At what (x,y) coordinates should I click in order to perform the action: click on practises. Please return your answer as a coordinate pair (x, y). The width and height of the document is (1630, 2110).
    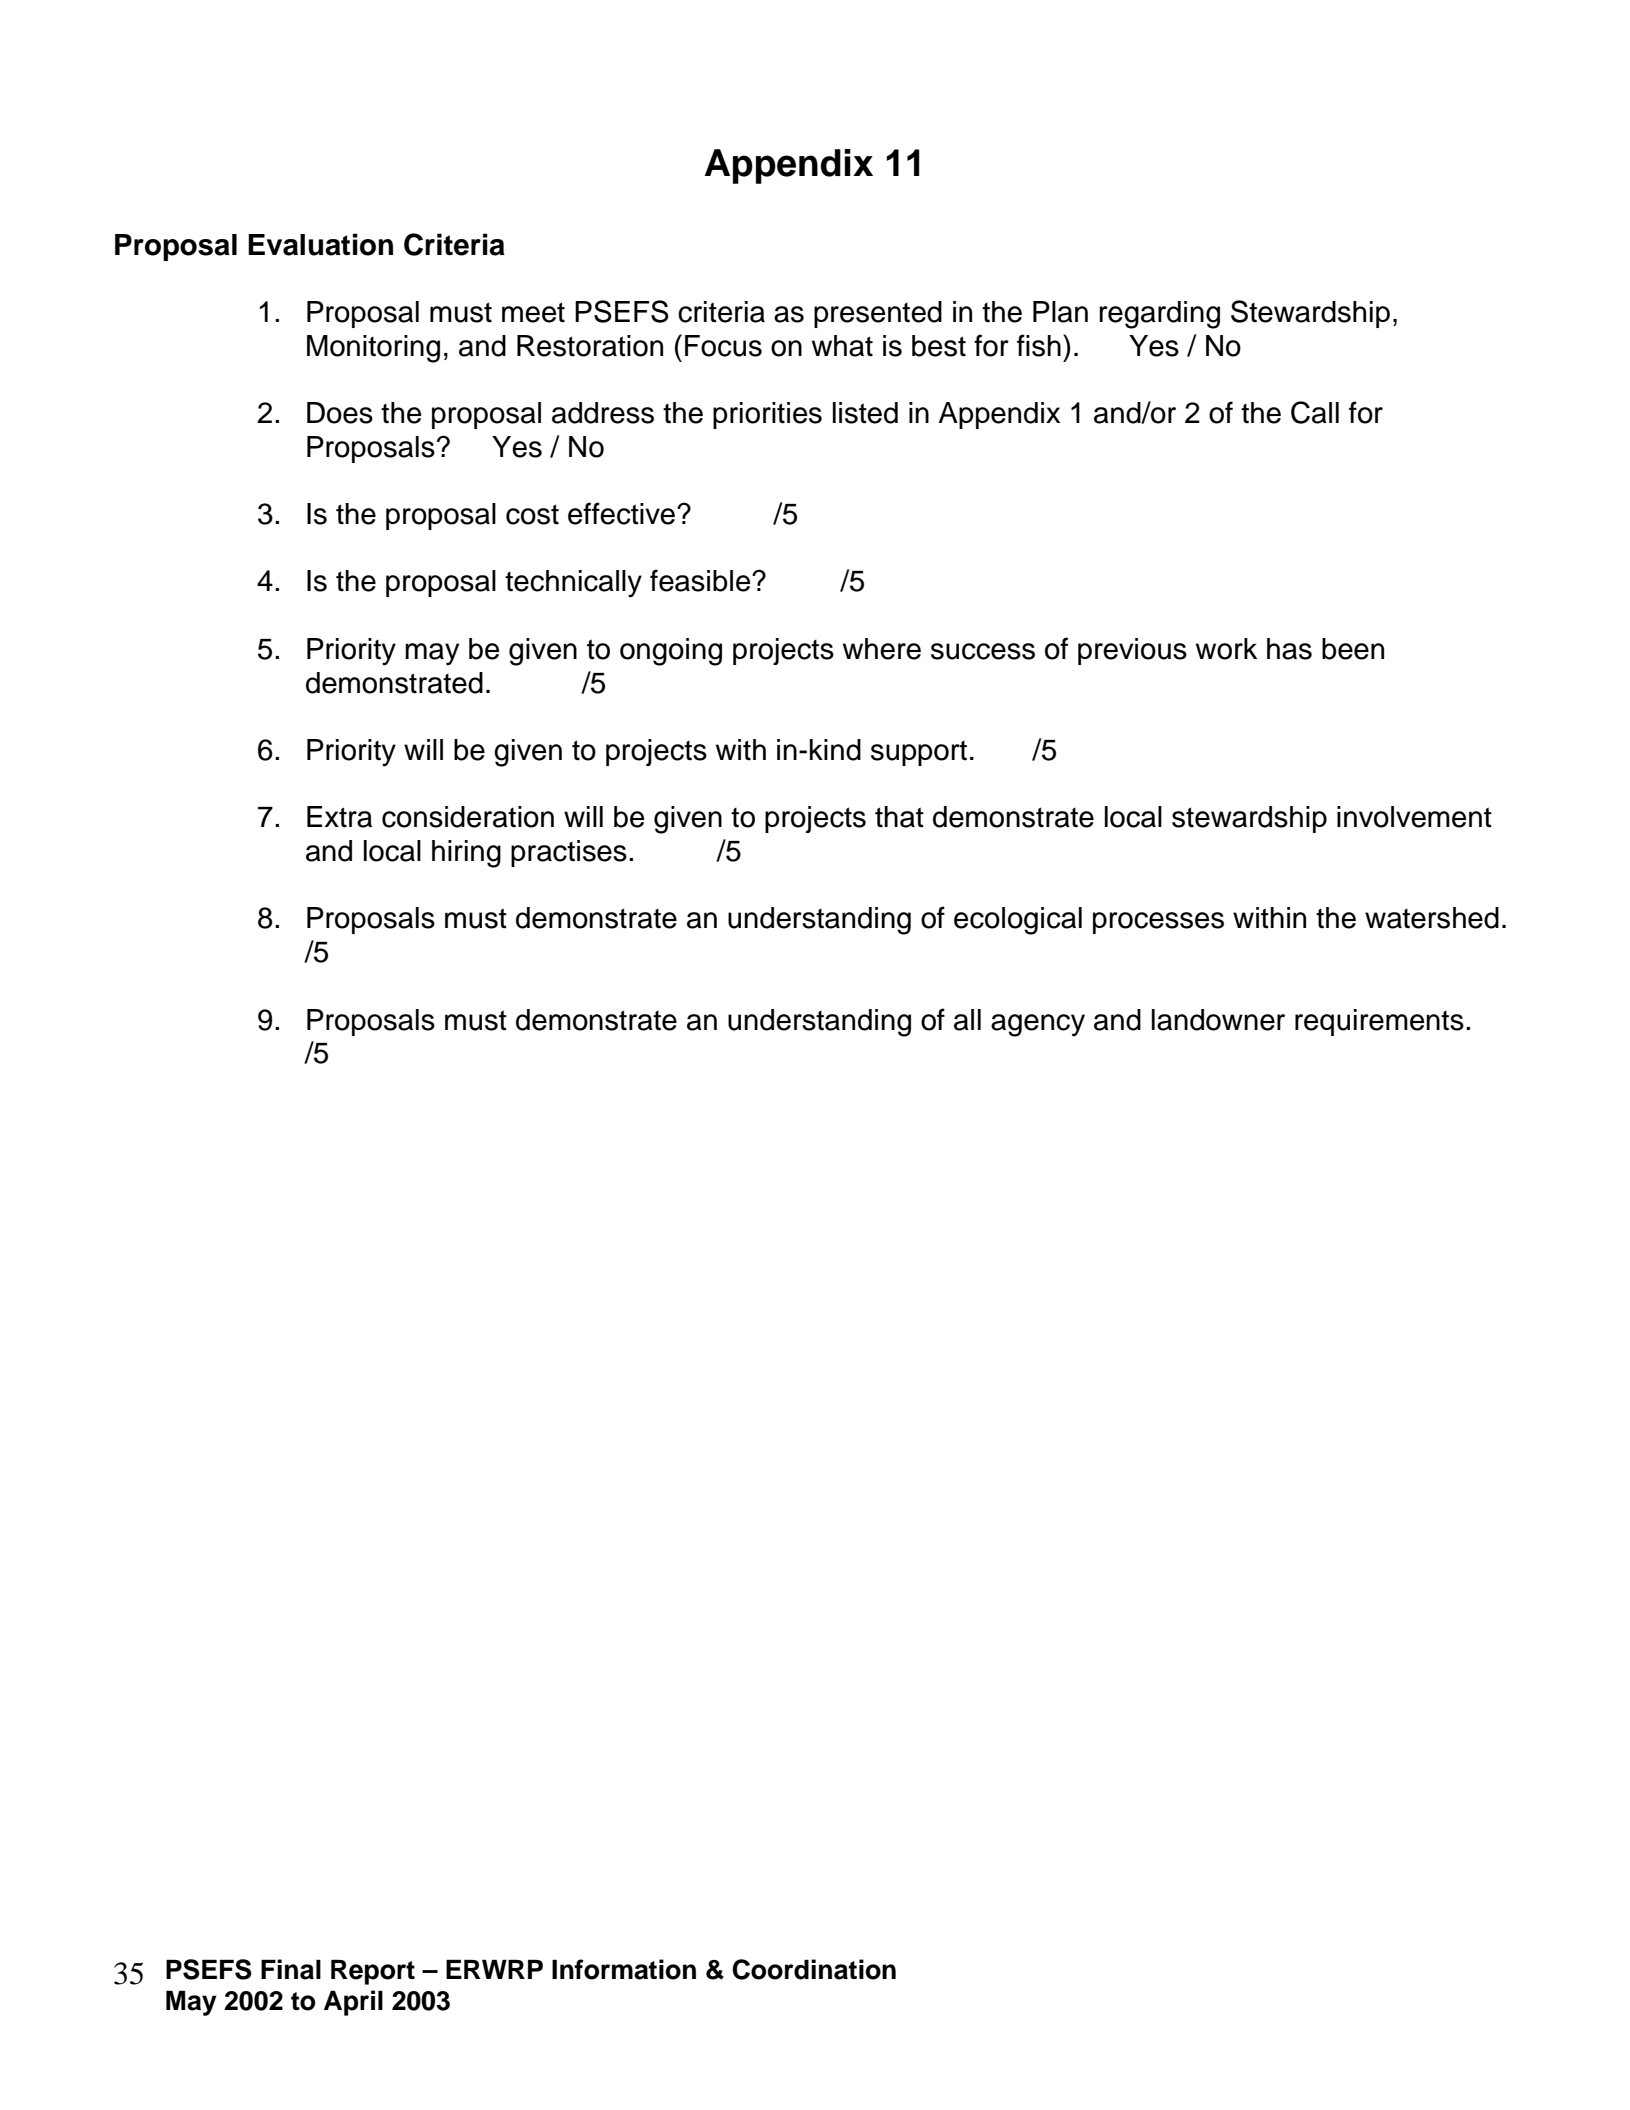
    Looking at the image, I should click on (569, 853).
